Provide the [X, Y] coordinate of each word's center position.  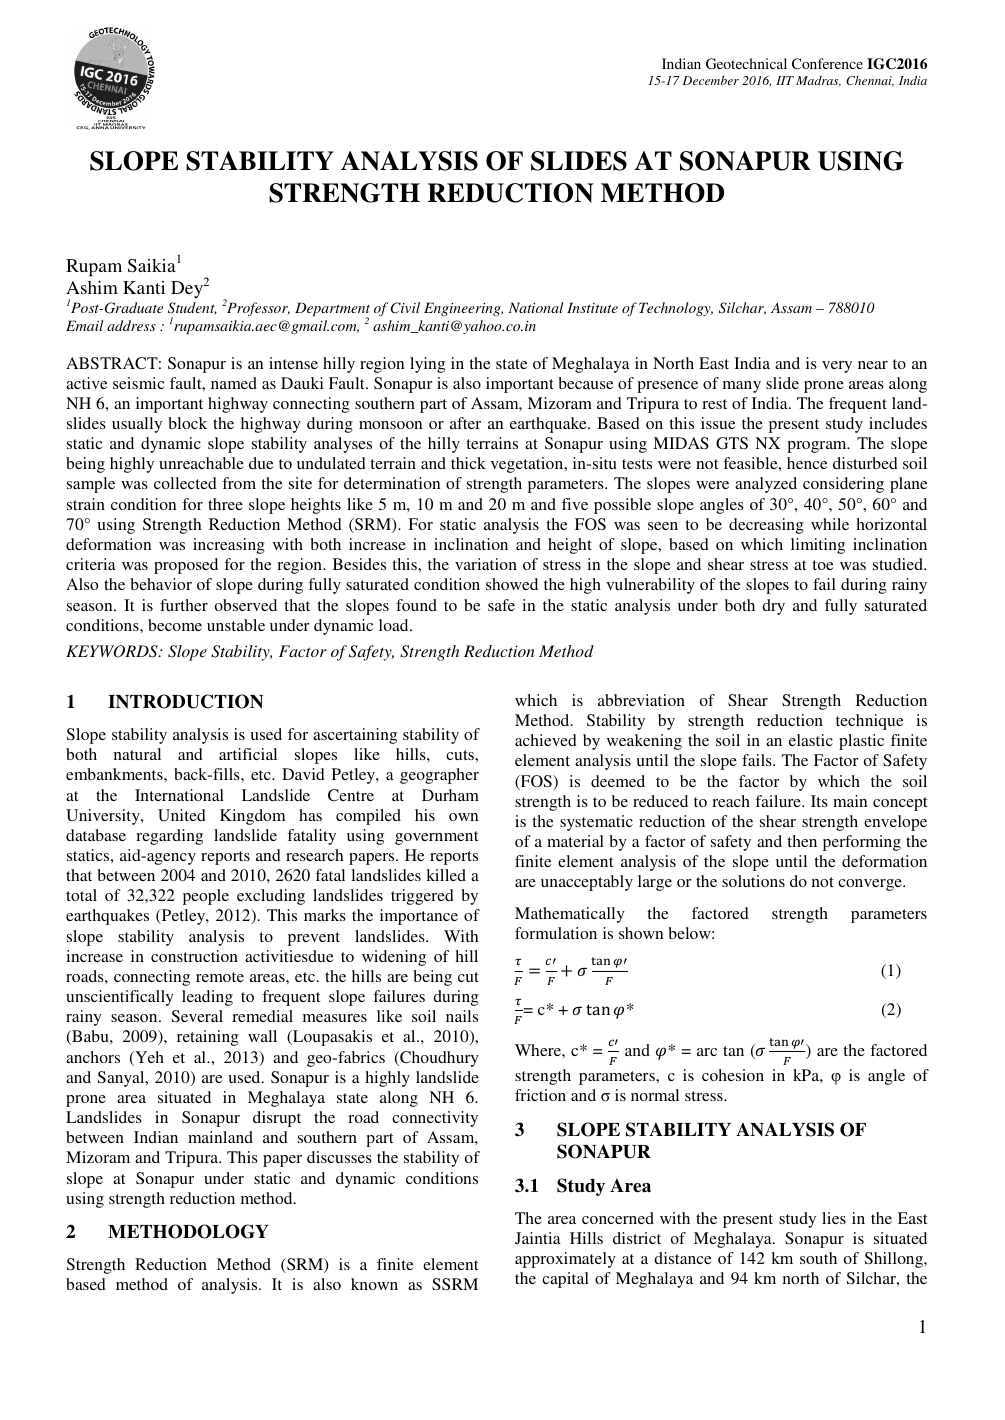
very [837, 367]
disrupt [277, 1119]
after [465, 423]
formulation [556, 933]
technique [869, 722]
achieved [546, 740]
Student [192, 308]
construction [194, 956]
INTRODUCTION [185, 701]
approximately [565, 1260]
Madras [818, 81]
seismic [139, 383]
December [710, 80]
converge [871, 885]
